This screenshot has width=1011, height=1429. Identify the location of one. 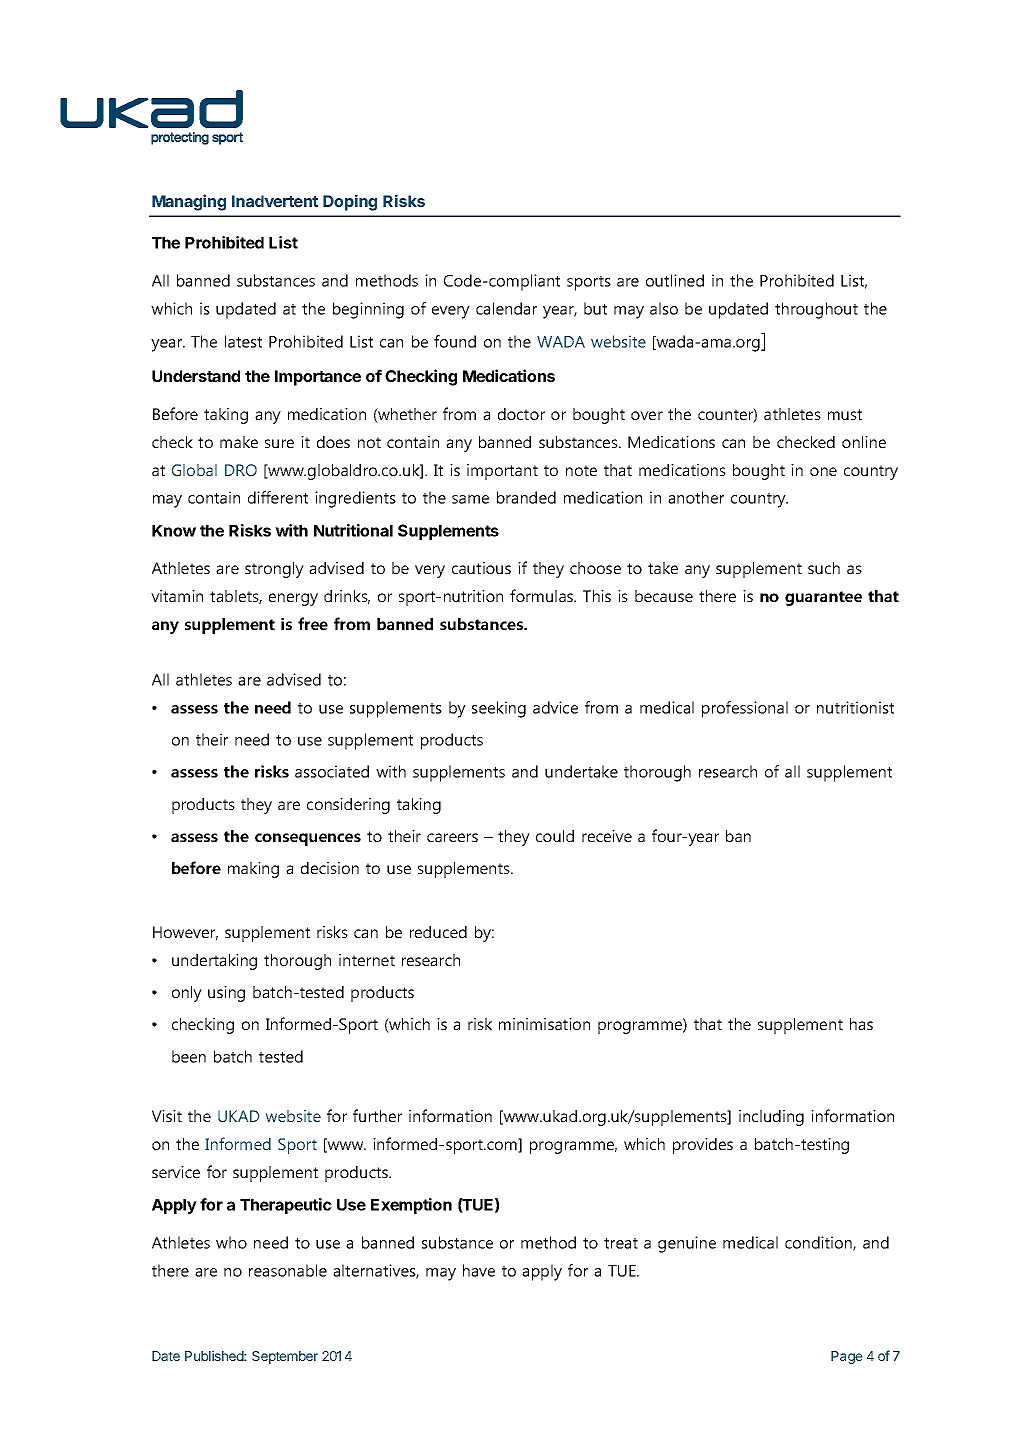
(823, 471).
